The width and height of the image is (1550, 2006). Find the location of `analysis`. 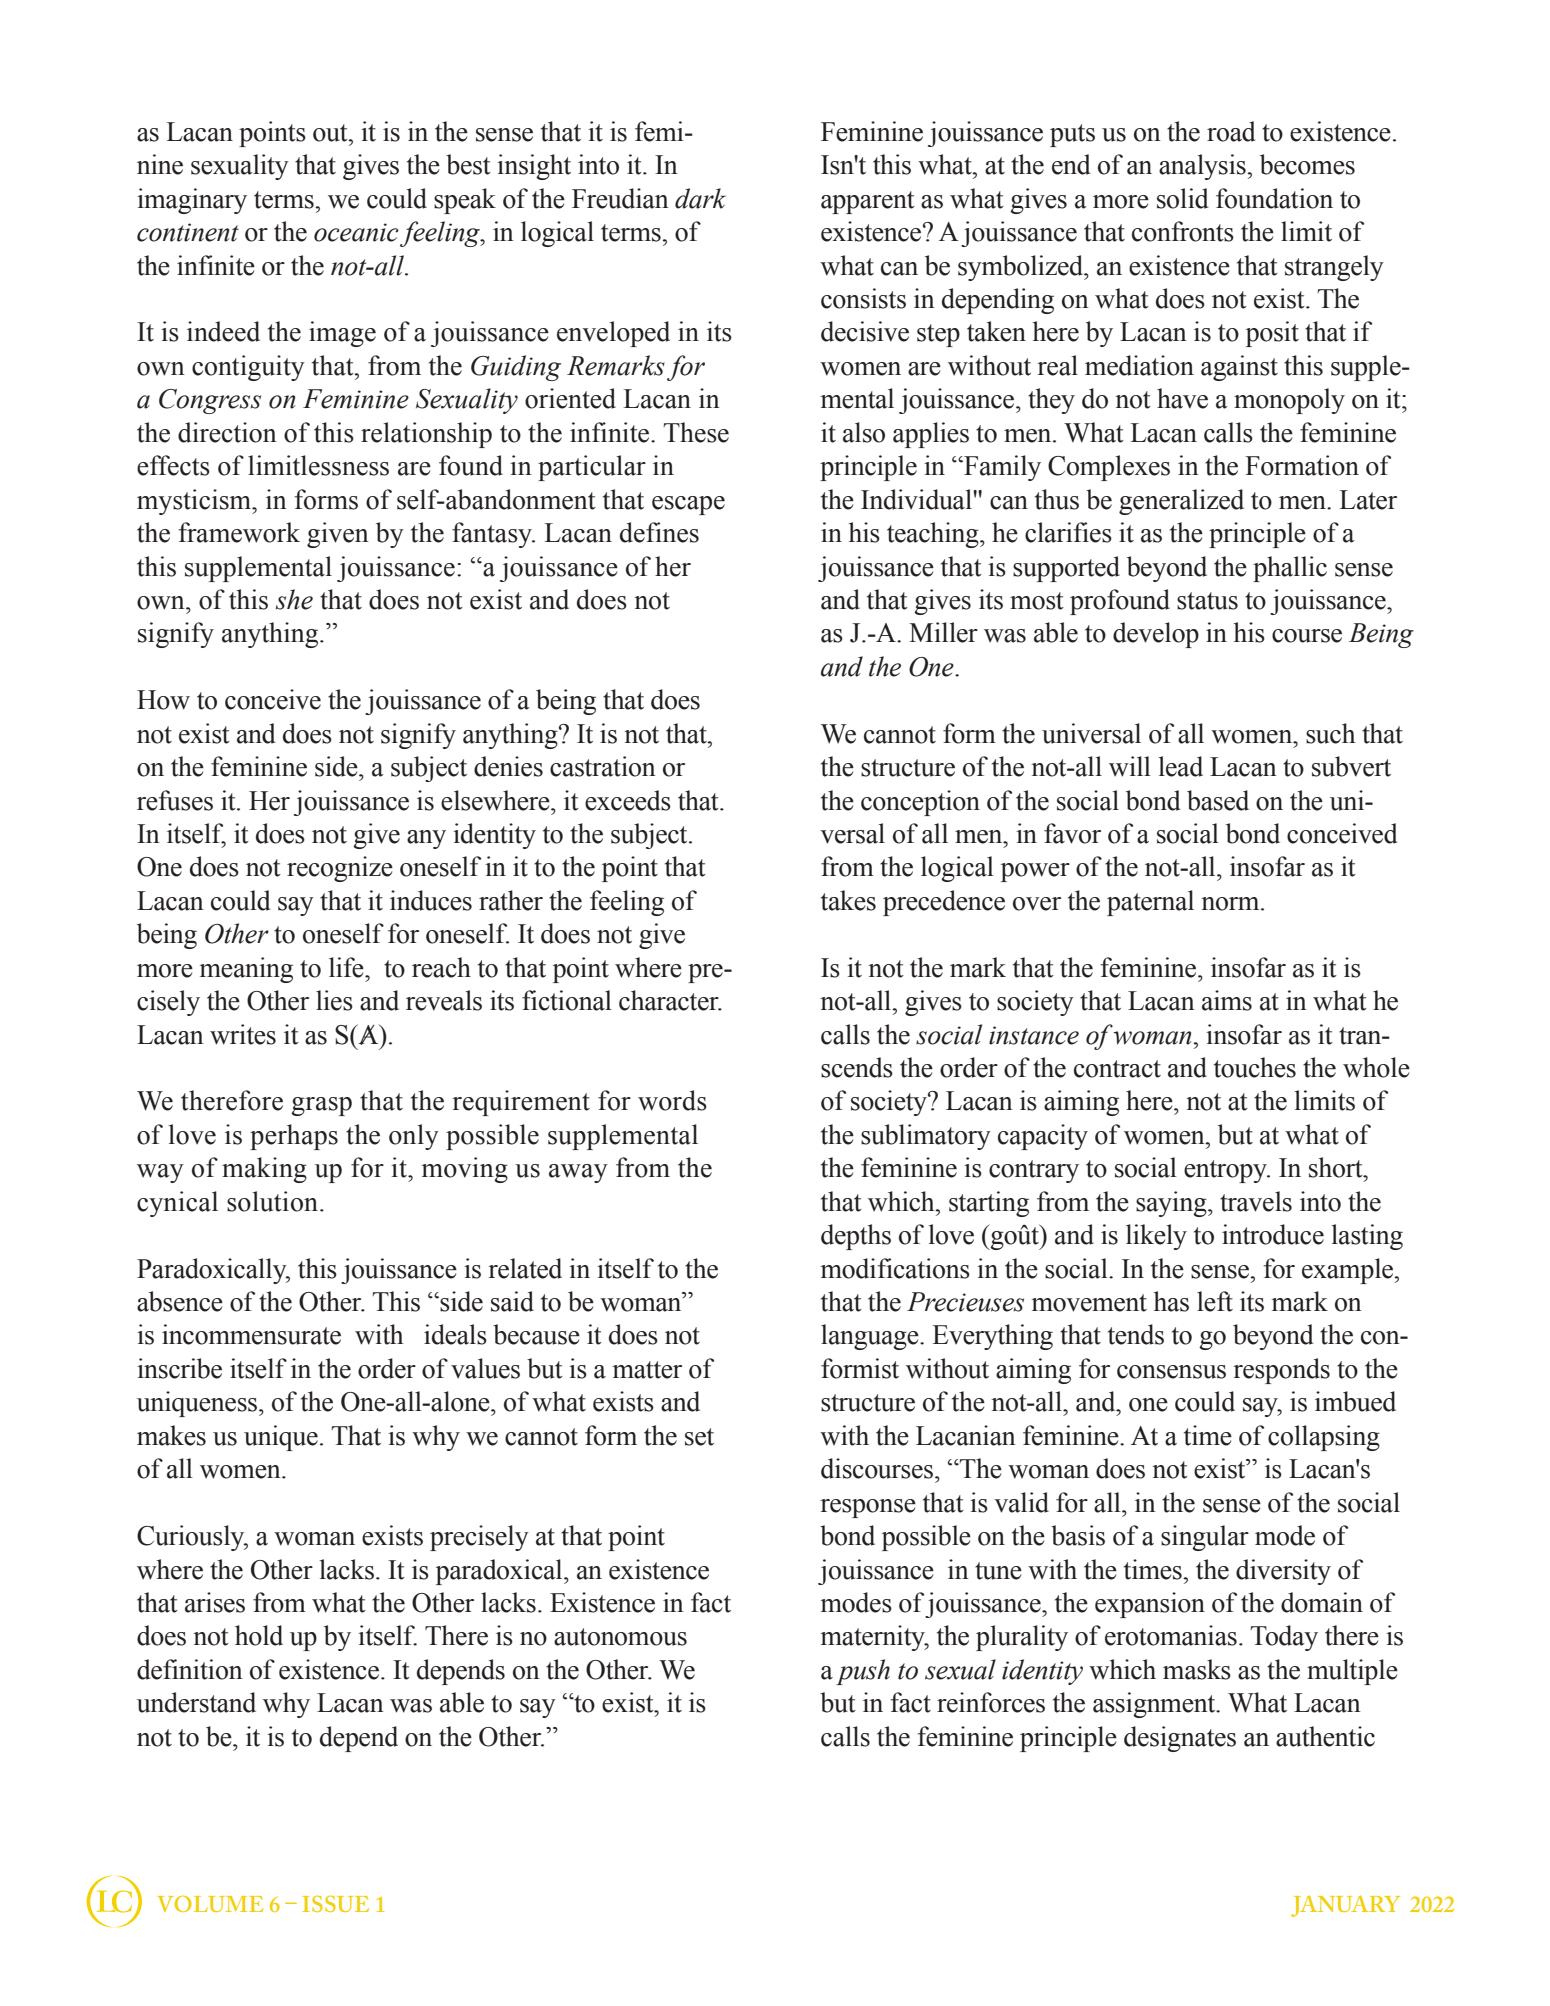

analysis is located at coordinates (1203, 167).
